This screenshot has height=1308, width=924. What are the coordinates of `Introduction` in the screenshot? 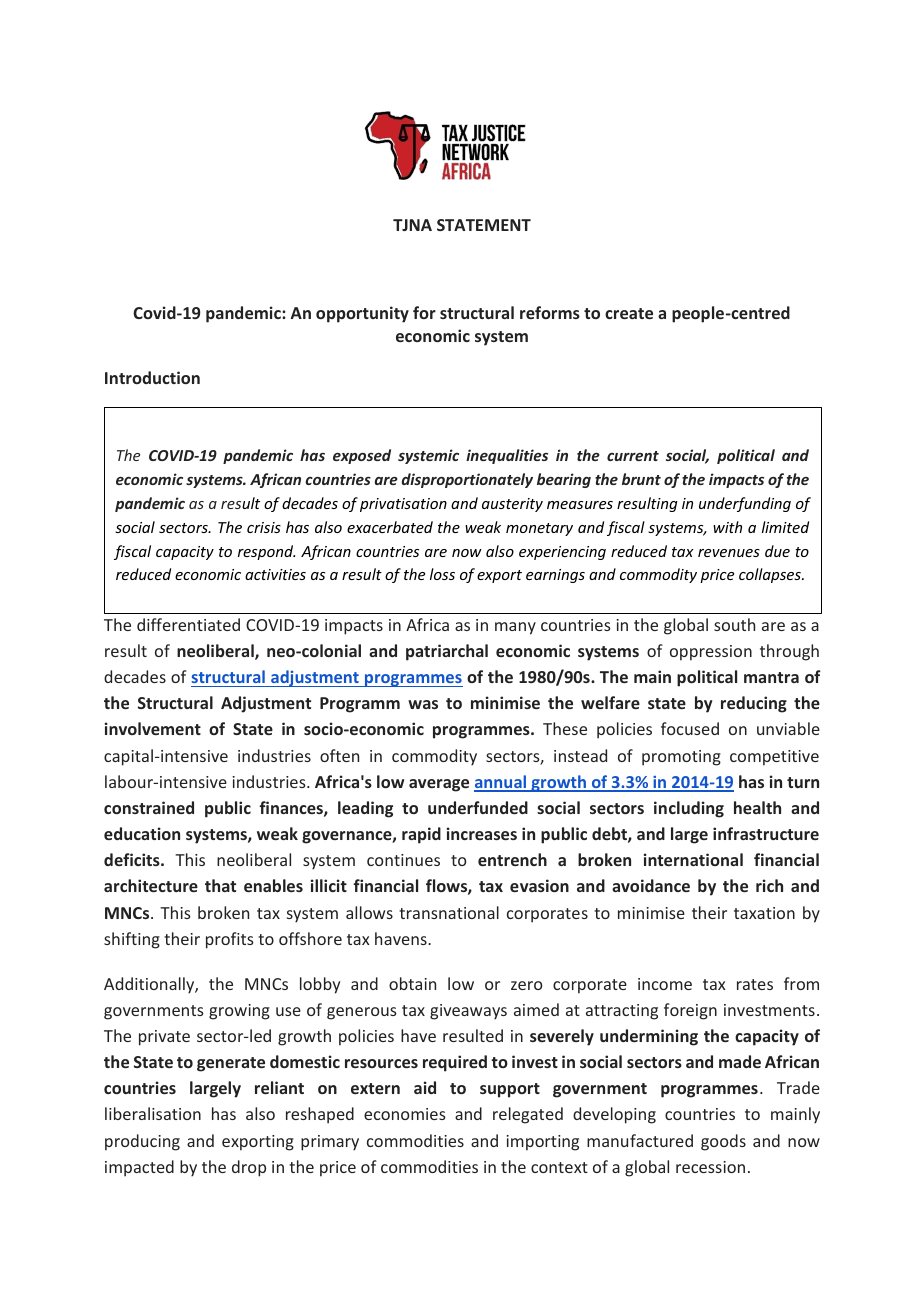 It's located at (152, 377).
